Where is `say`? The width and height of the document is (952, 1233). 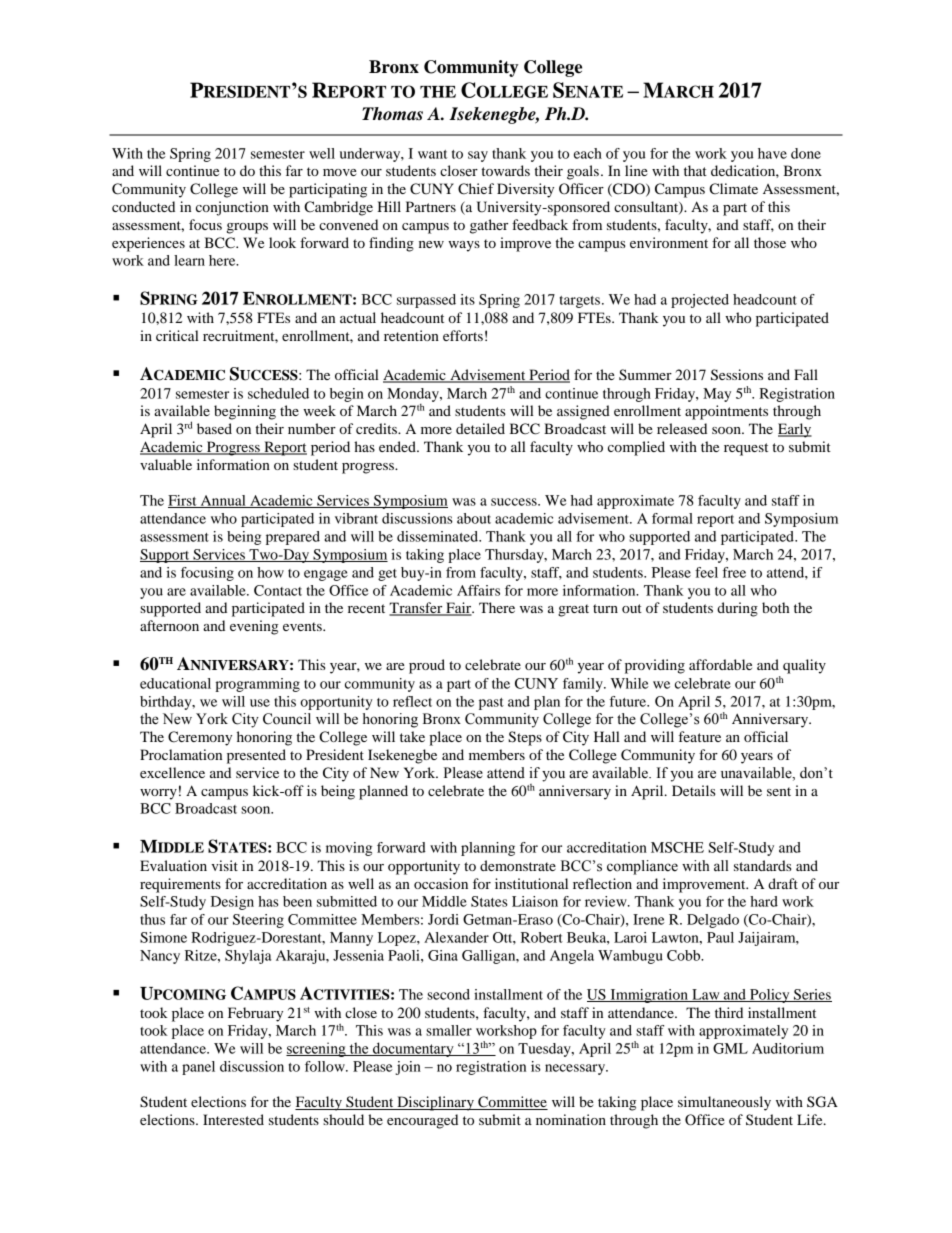
say is located at coordinates (478, 156).
